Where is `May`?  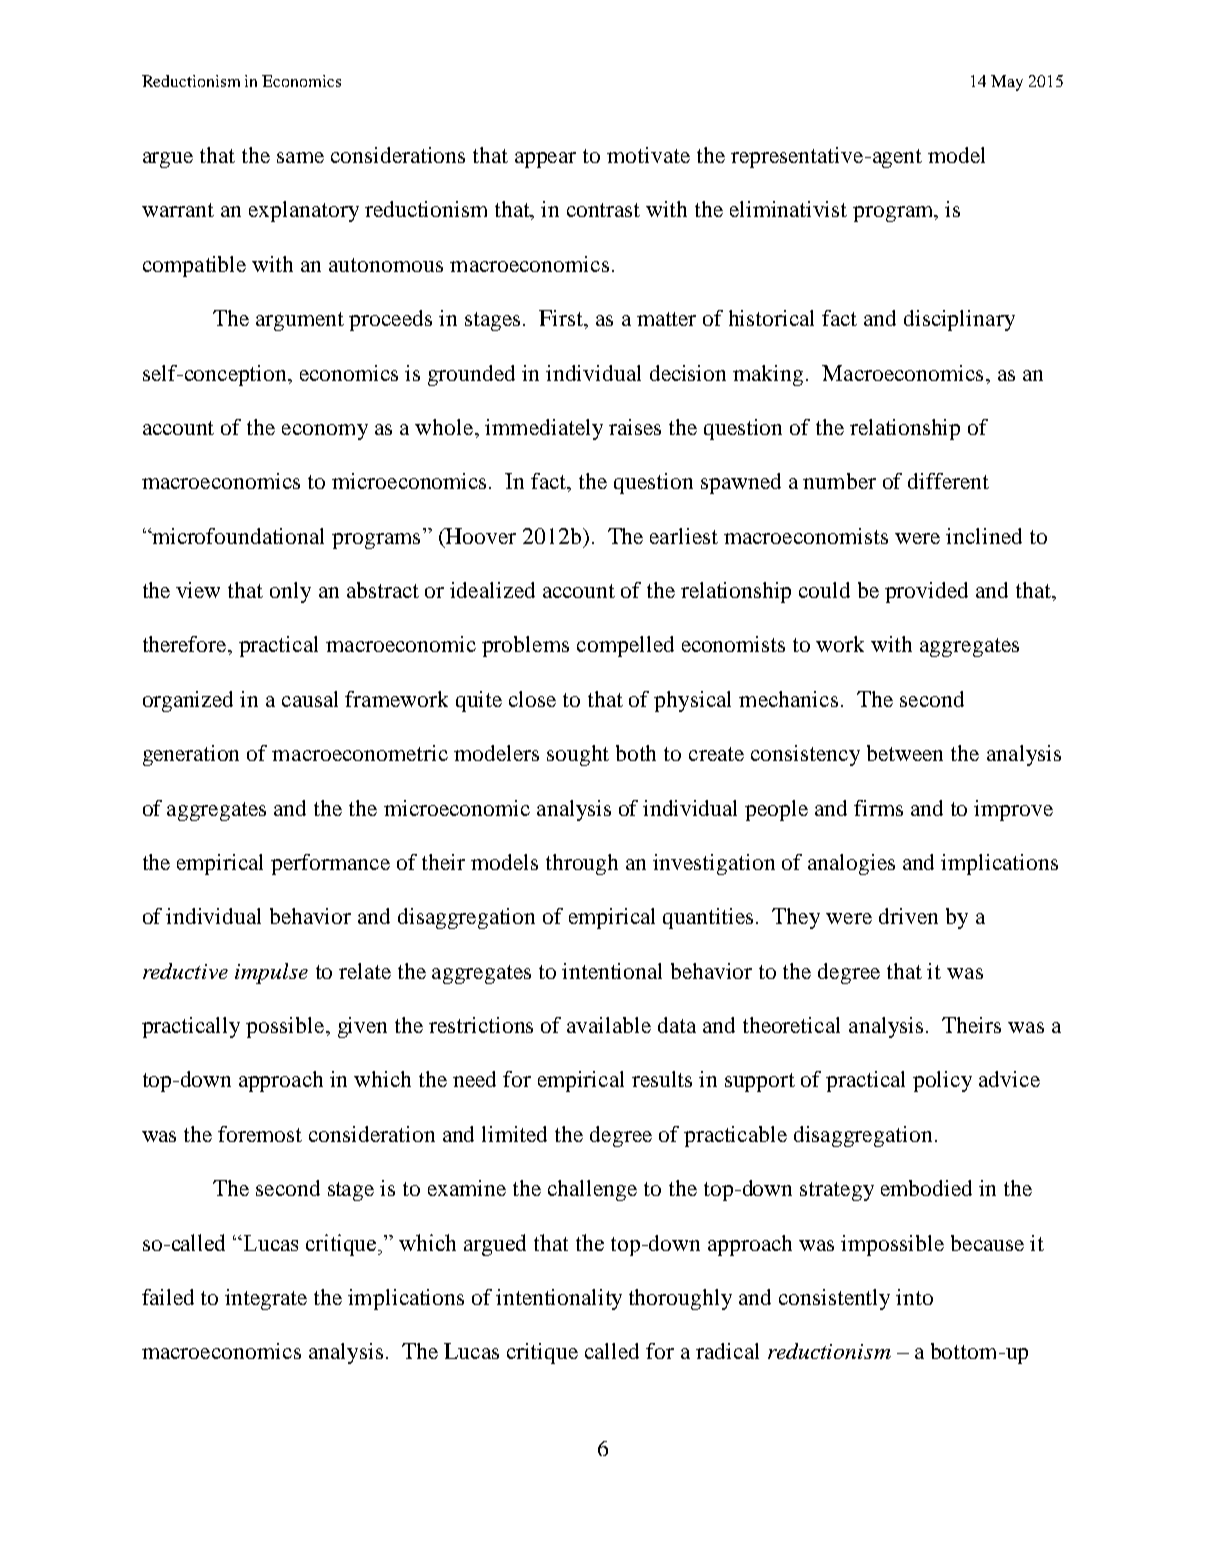 May is located at coordinates (1007, 83).
